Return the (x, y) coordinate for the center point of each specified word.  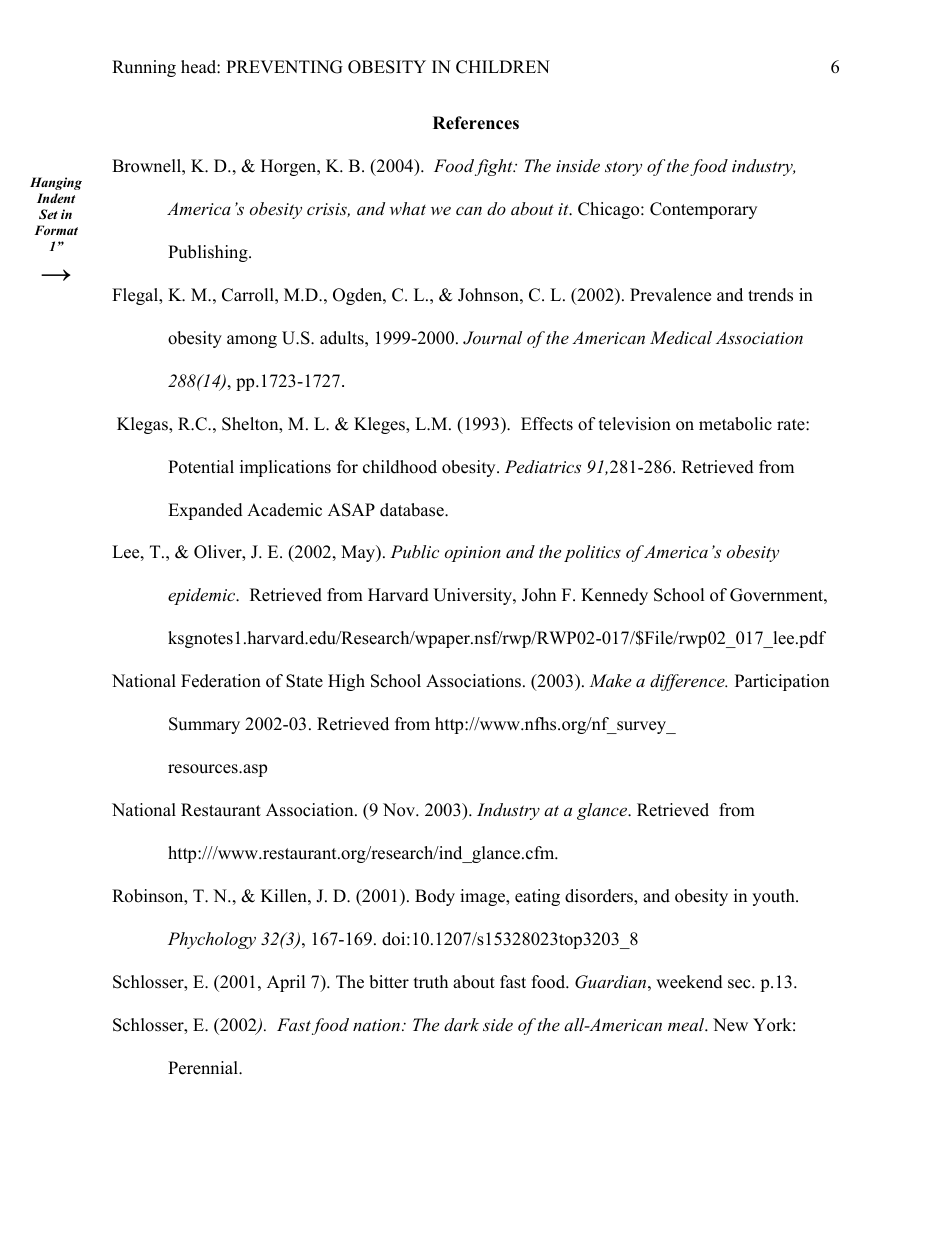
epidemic (203, 596)
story (623, 168)
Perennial (204, 1068)
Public (414, 551)
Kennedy (614, 596)
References (476, 123)
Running (144, 68)
